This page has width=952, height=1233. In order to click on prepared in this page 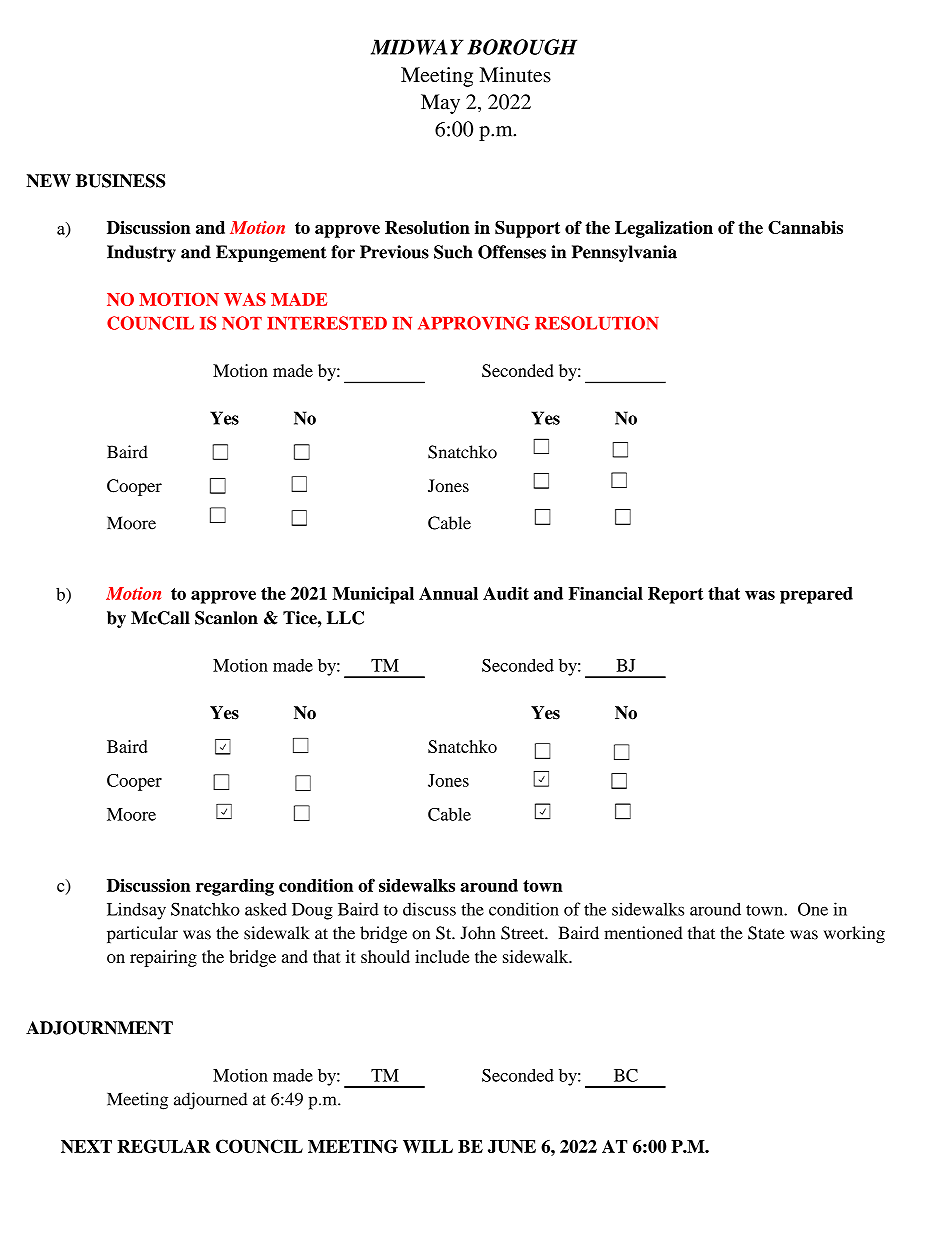, I will do `click(816, 595)`.
